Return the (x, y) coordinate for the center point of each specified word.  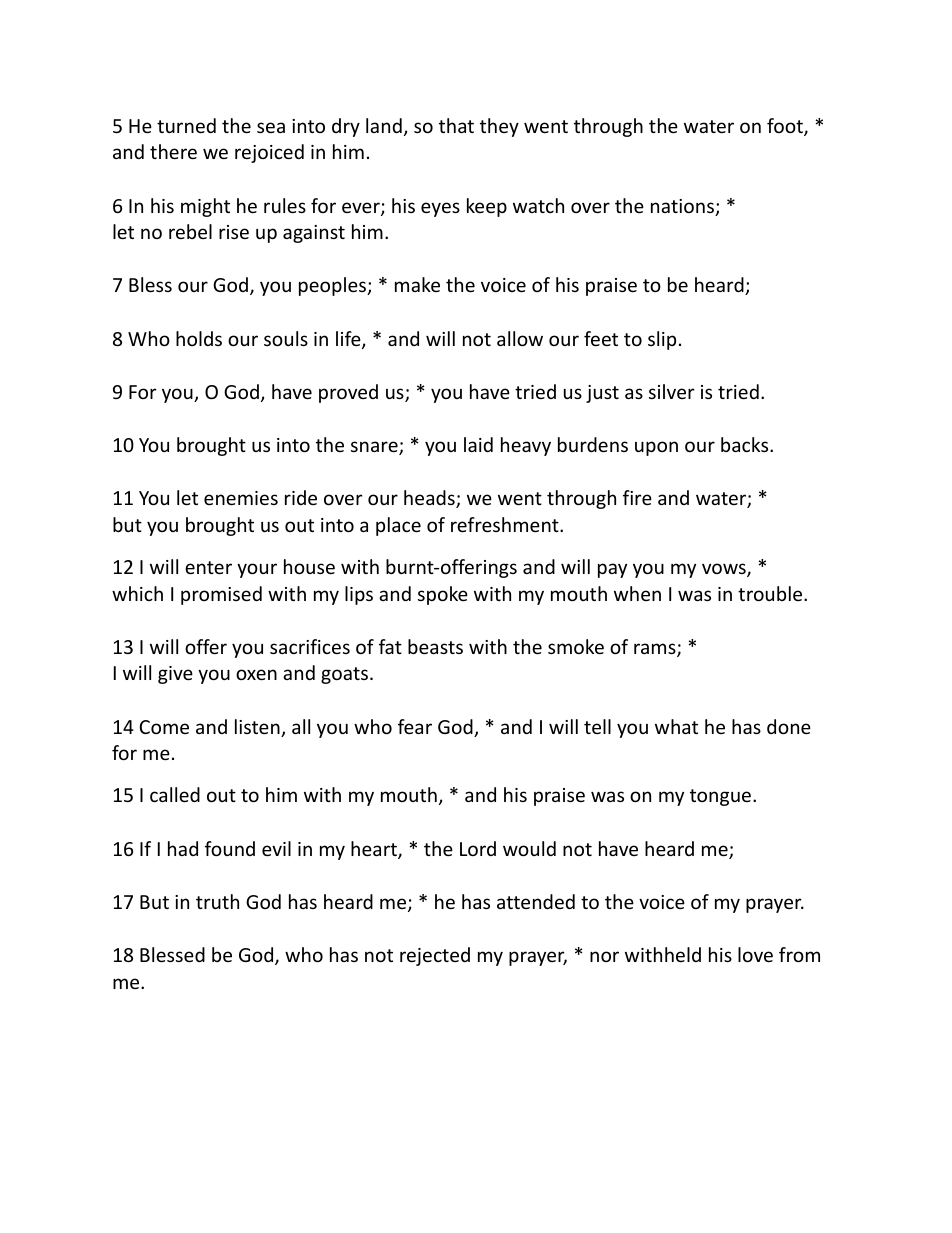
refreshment (506, 524)
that (456, 125)
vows (725, 570)
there (173, 151)
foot (786, 127)
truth (217, 901)
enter (208, 567)
